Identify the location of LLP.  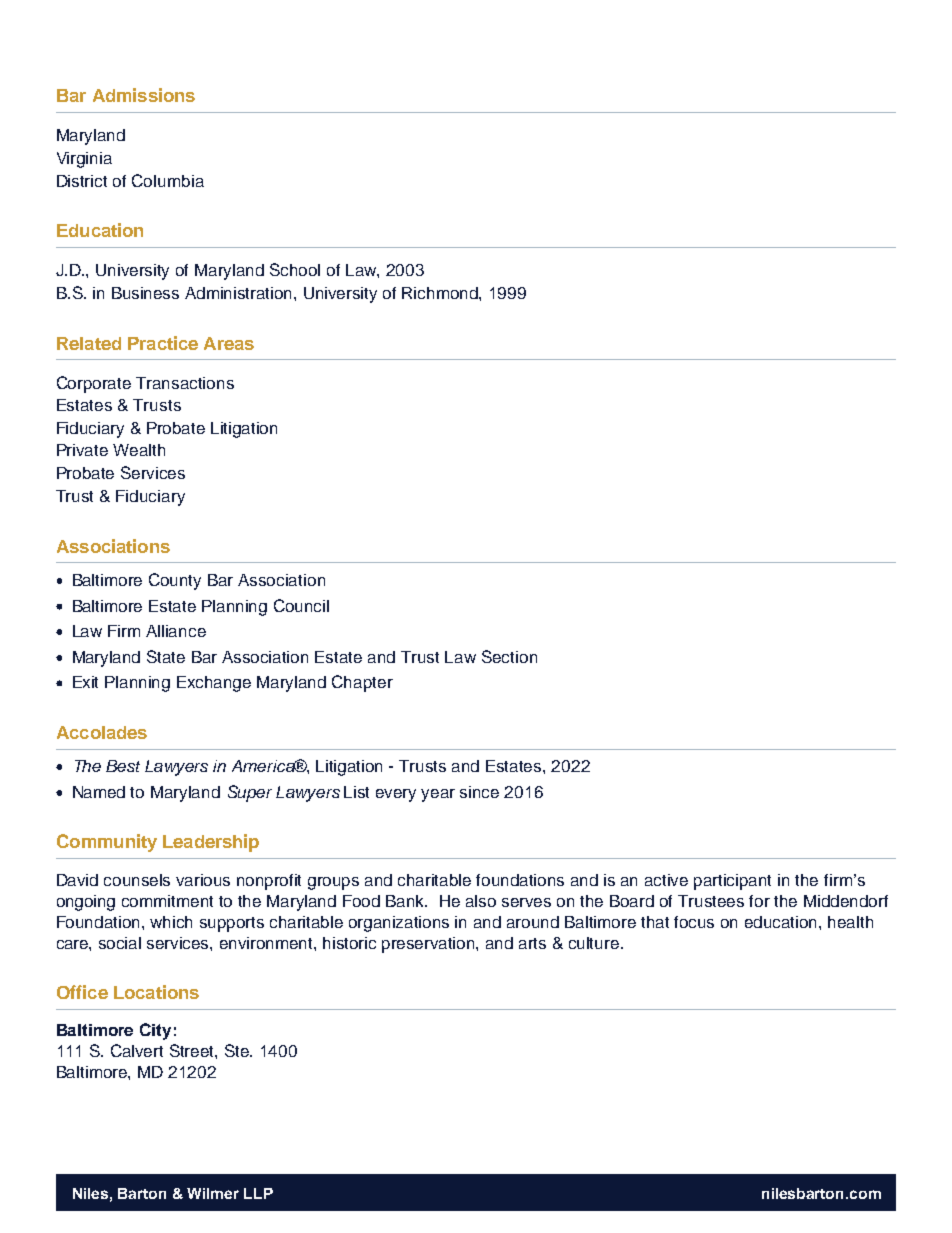
(258, 1193).
